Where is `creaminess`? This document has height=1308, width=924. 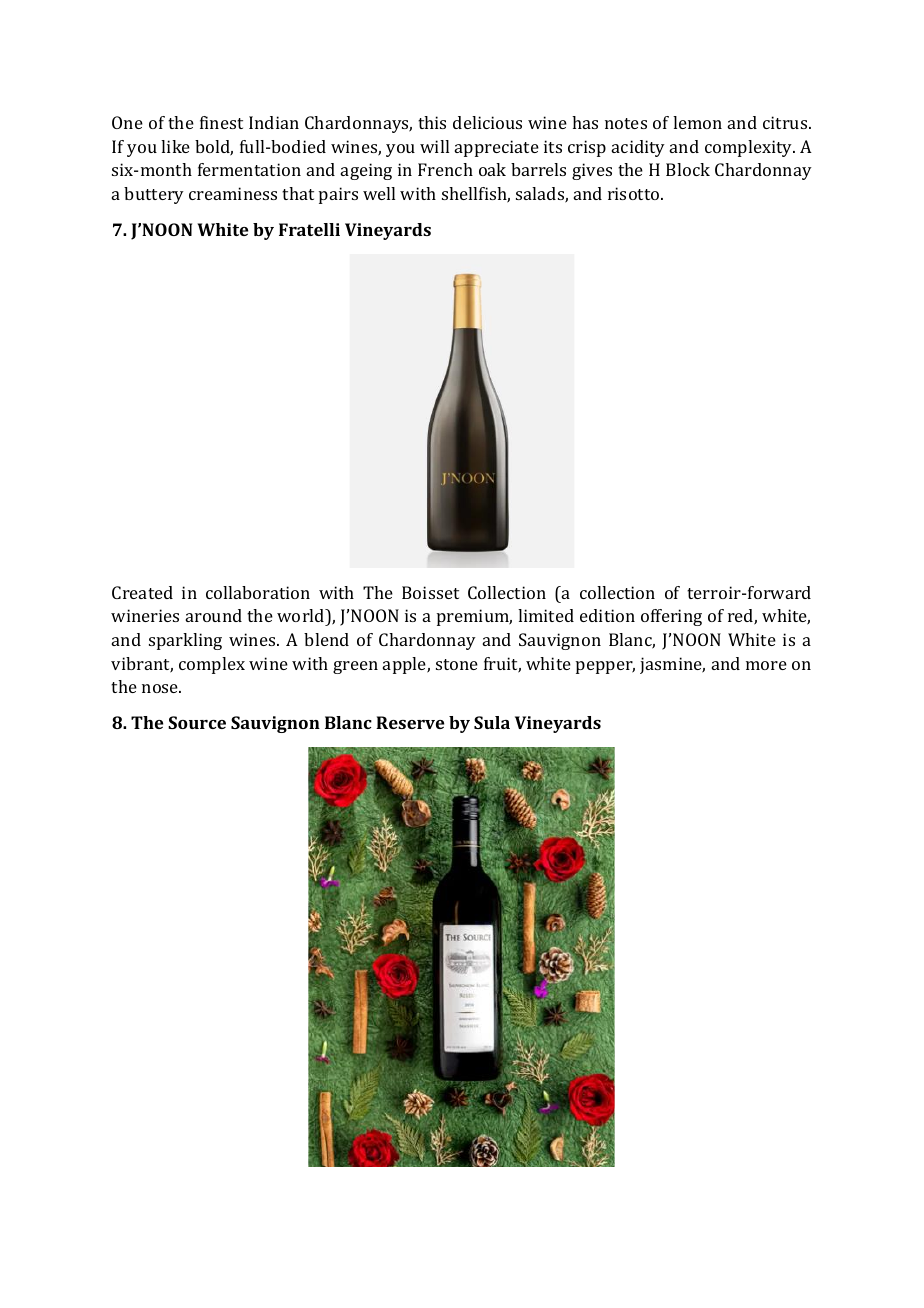 creaminess is located at coordinates (233, 193).
